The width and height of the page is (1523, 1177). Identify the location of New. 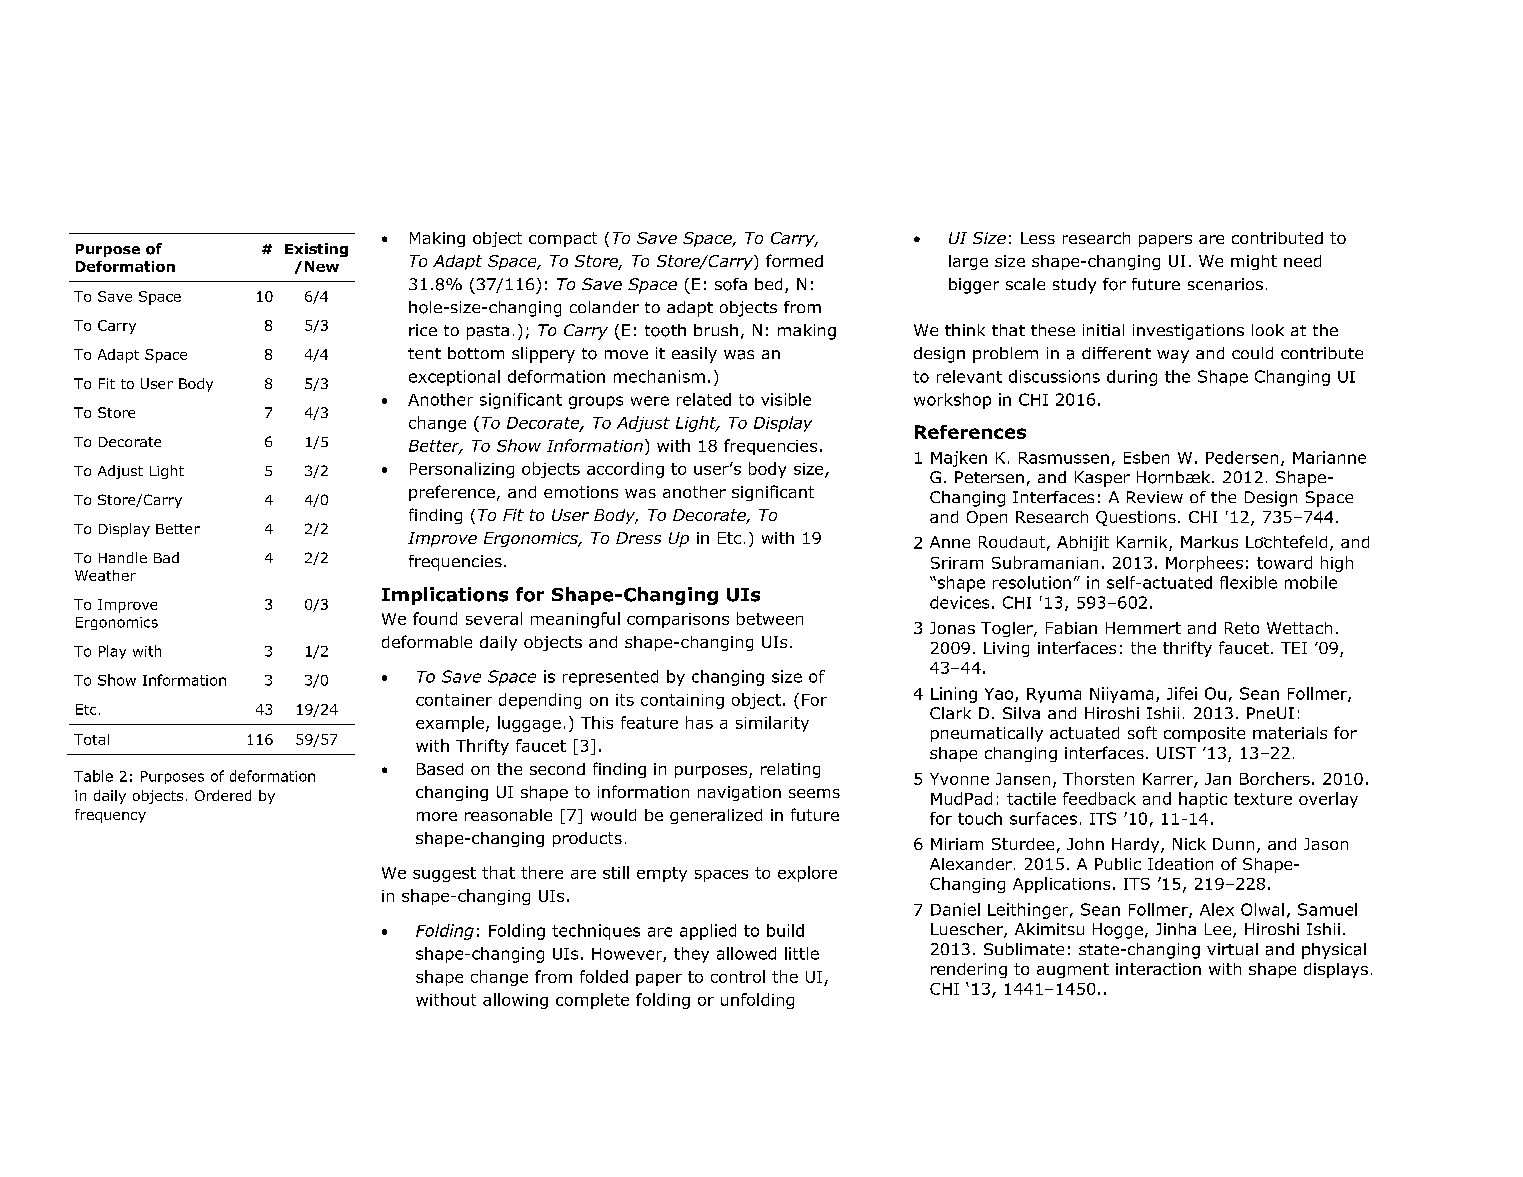
(322, 266).
